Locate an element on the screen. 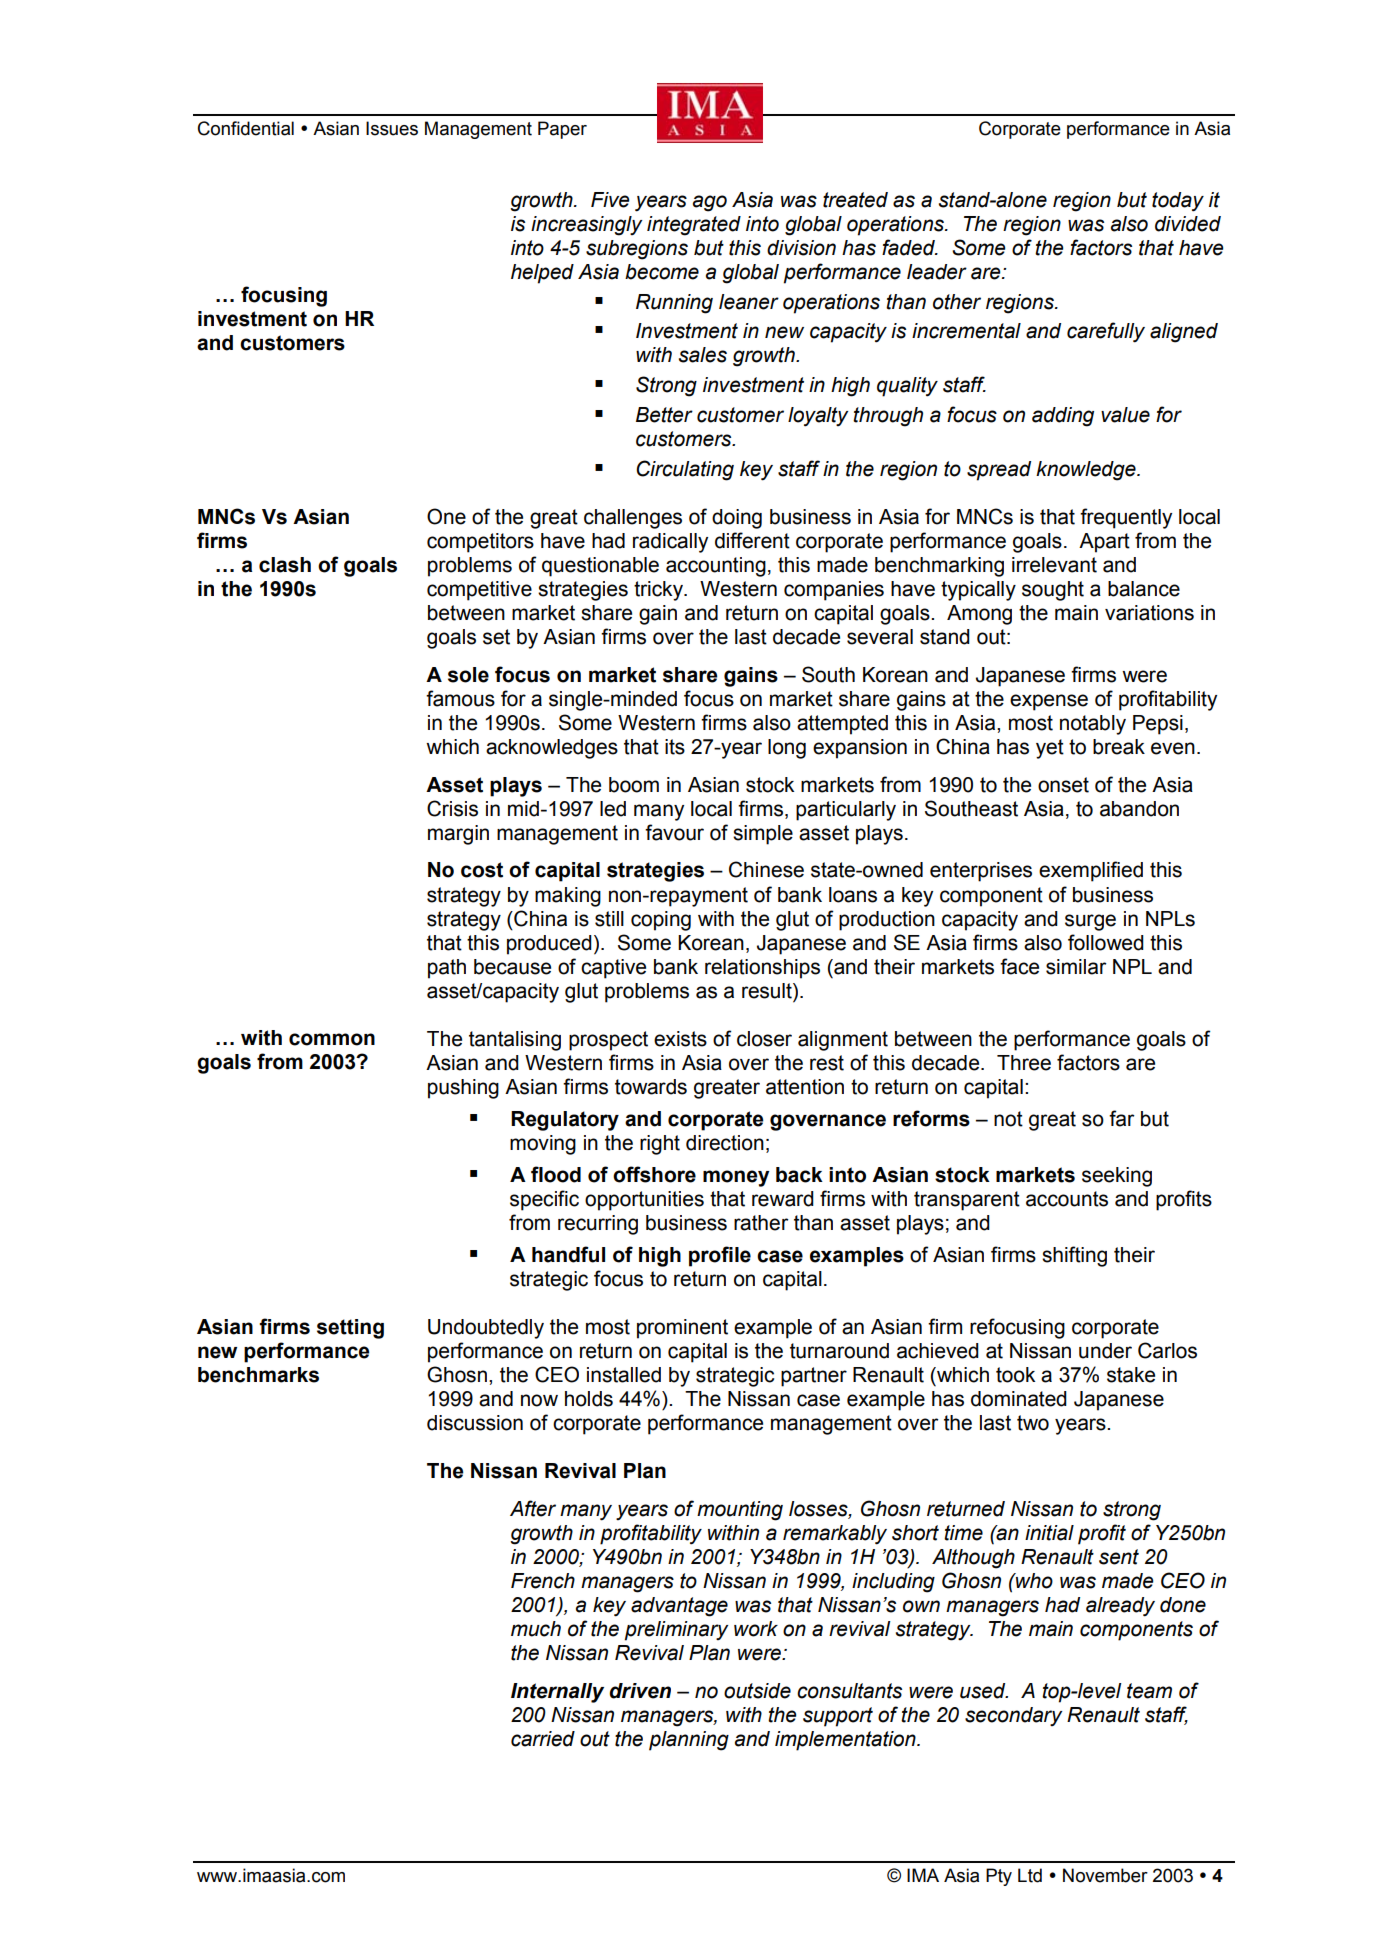 The width and height of the screenshot is (1379, 1952). result is located at coordinates (768, 991).
